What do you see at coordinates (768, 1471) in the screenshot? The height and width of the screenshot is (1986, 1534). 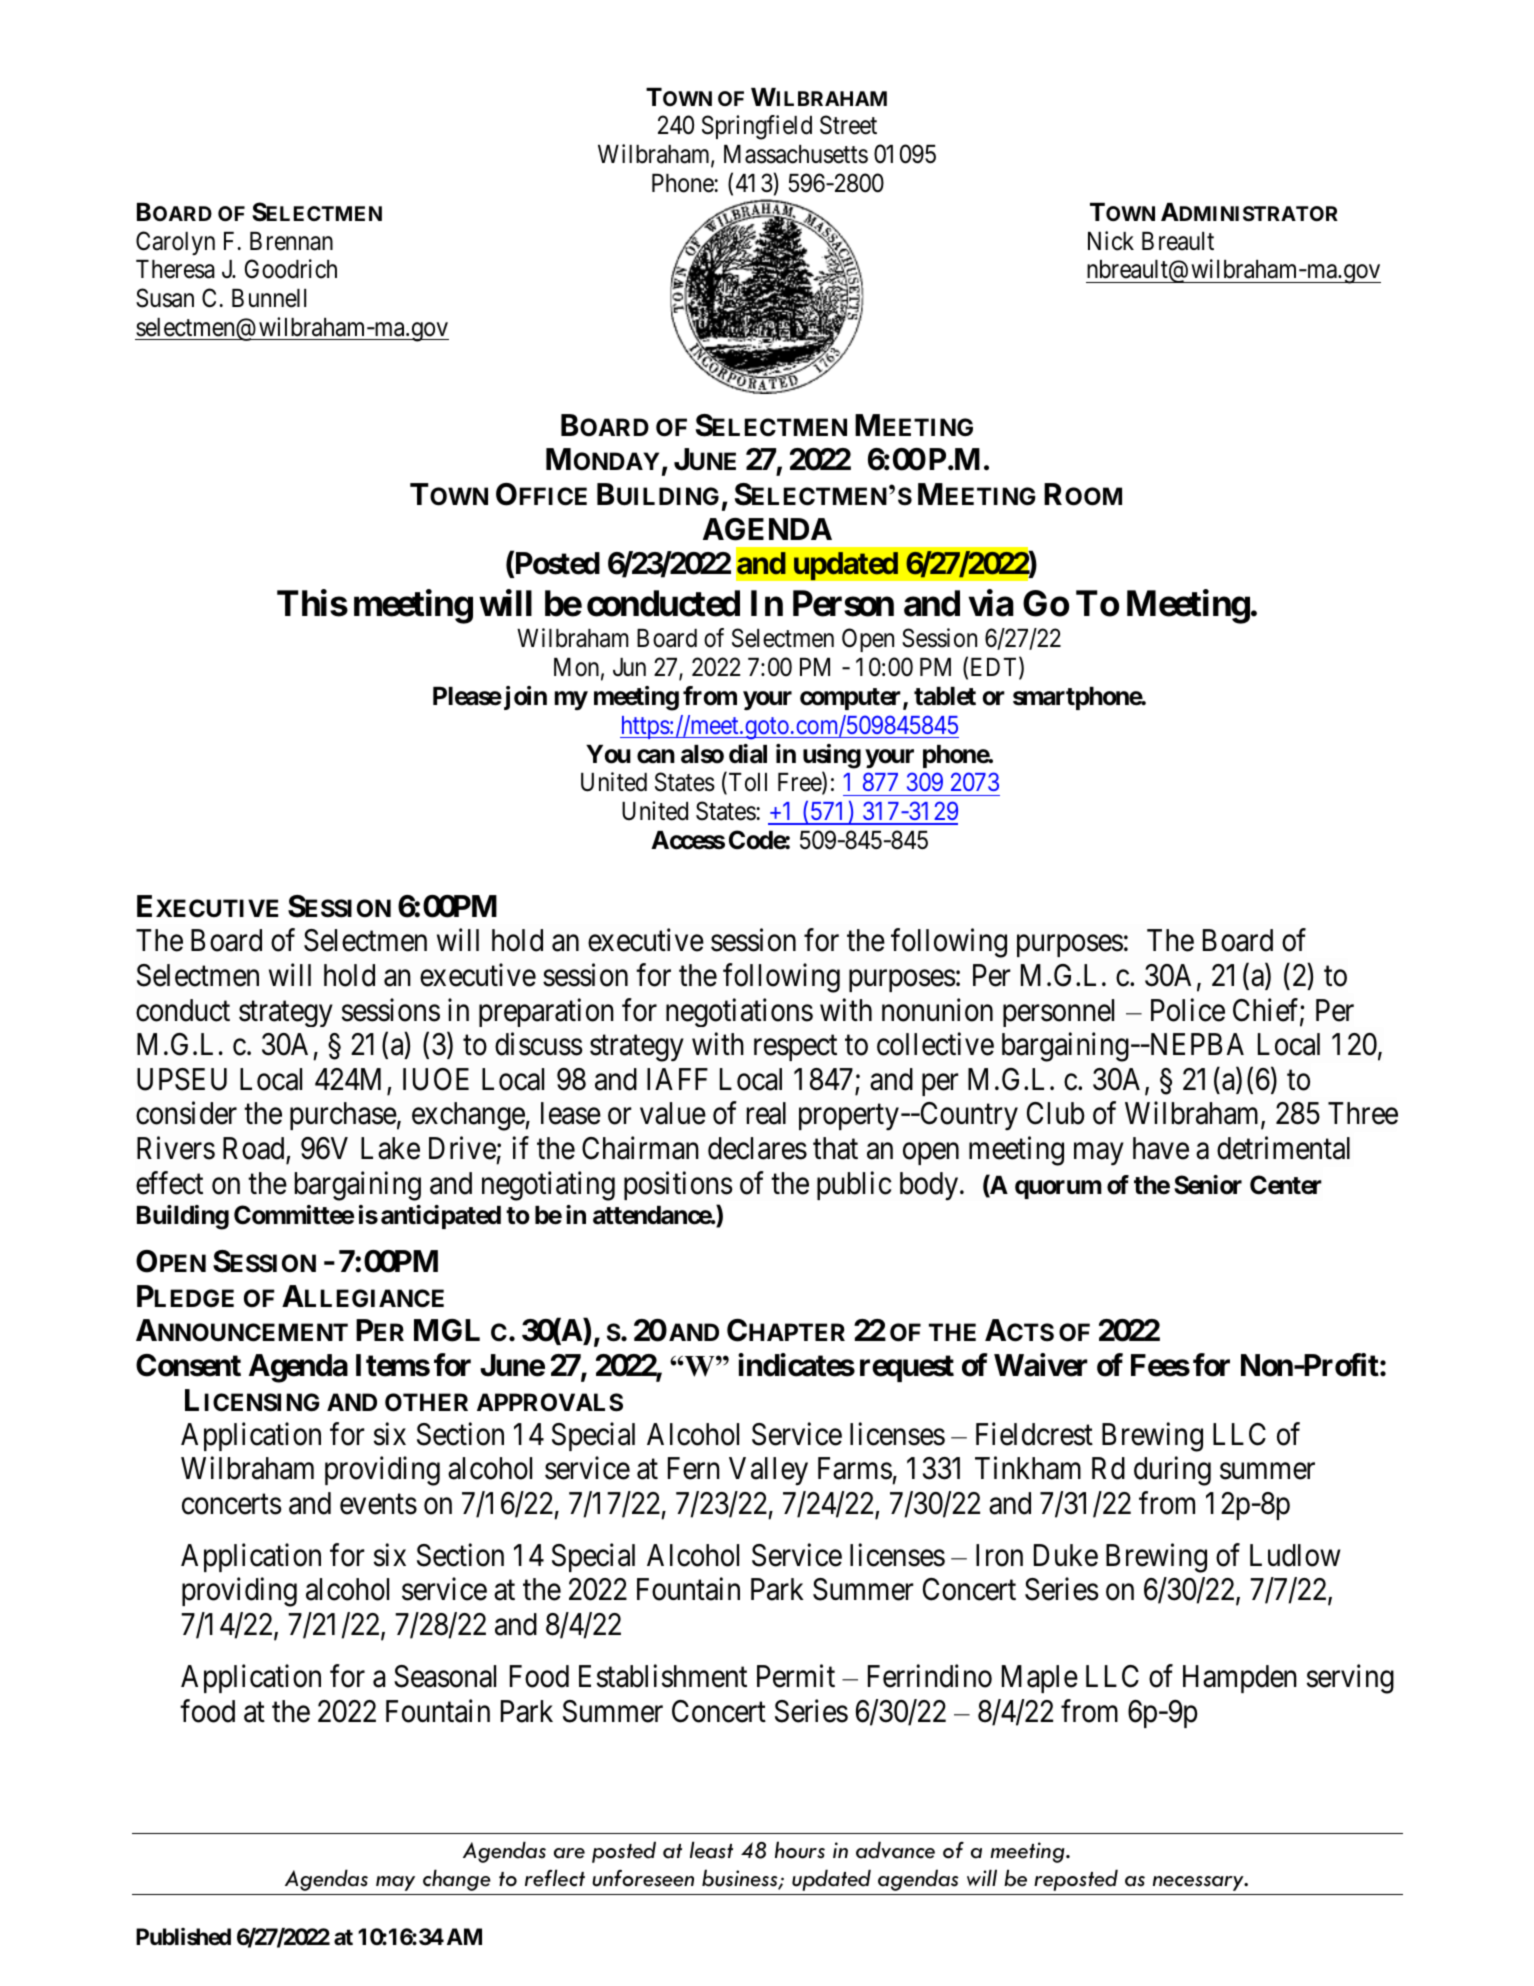 I see `Valley` at bounding box center [768, 1471].
